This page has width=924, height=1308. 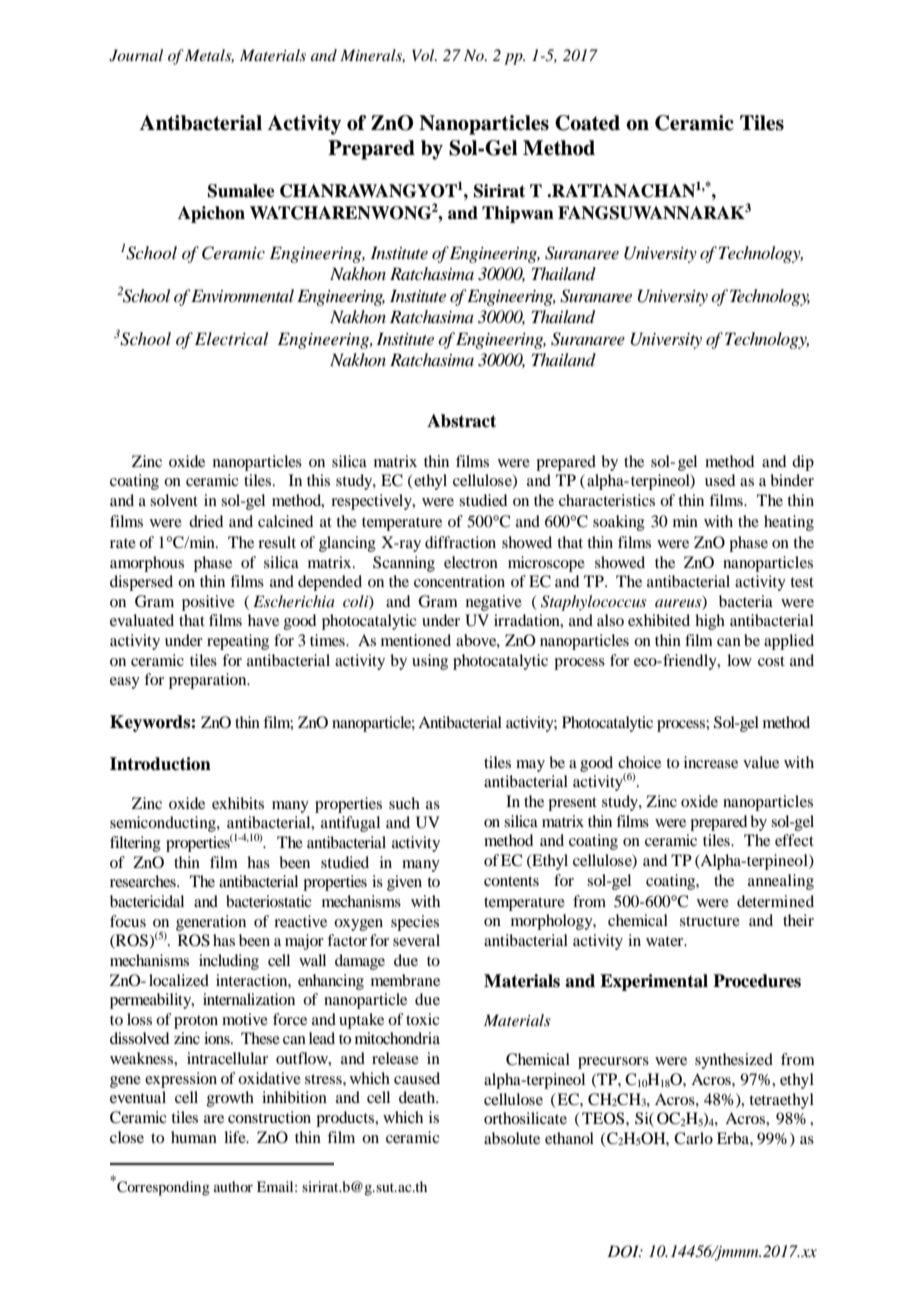 I want to click on increase, so click(x=711, y=762).
